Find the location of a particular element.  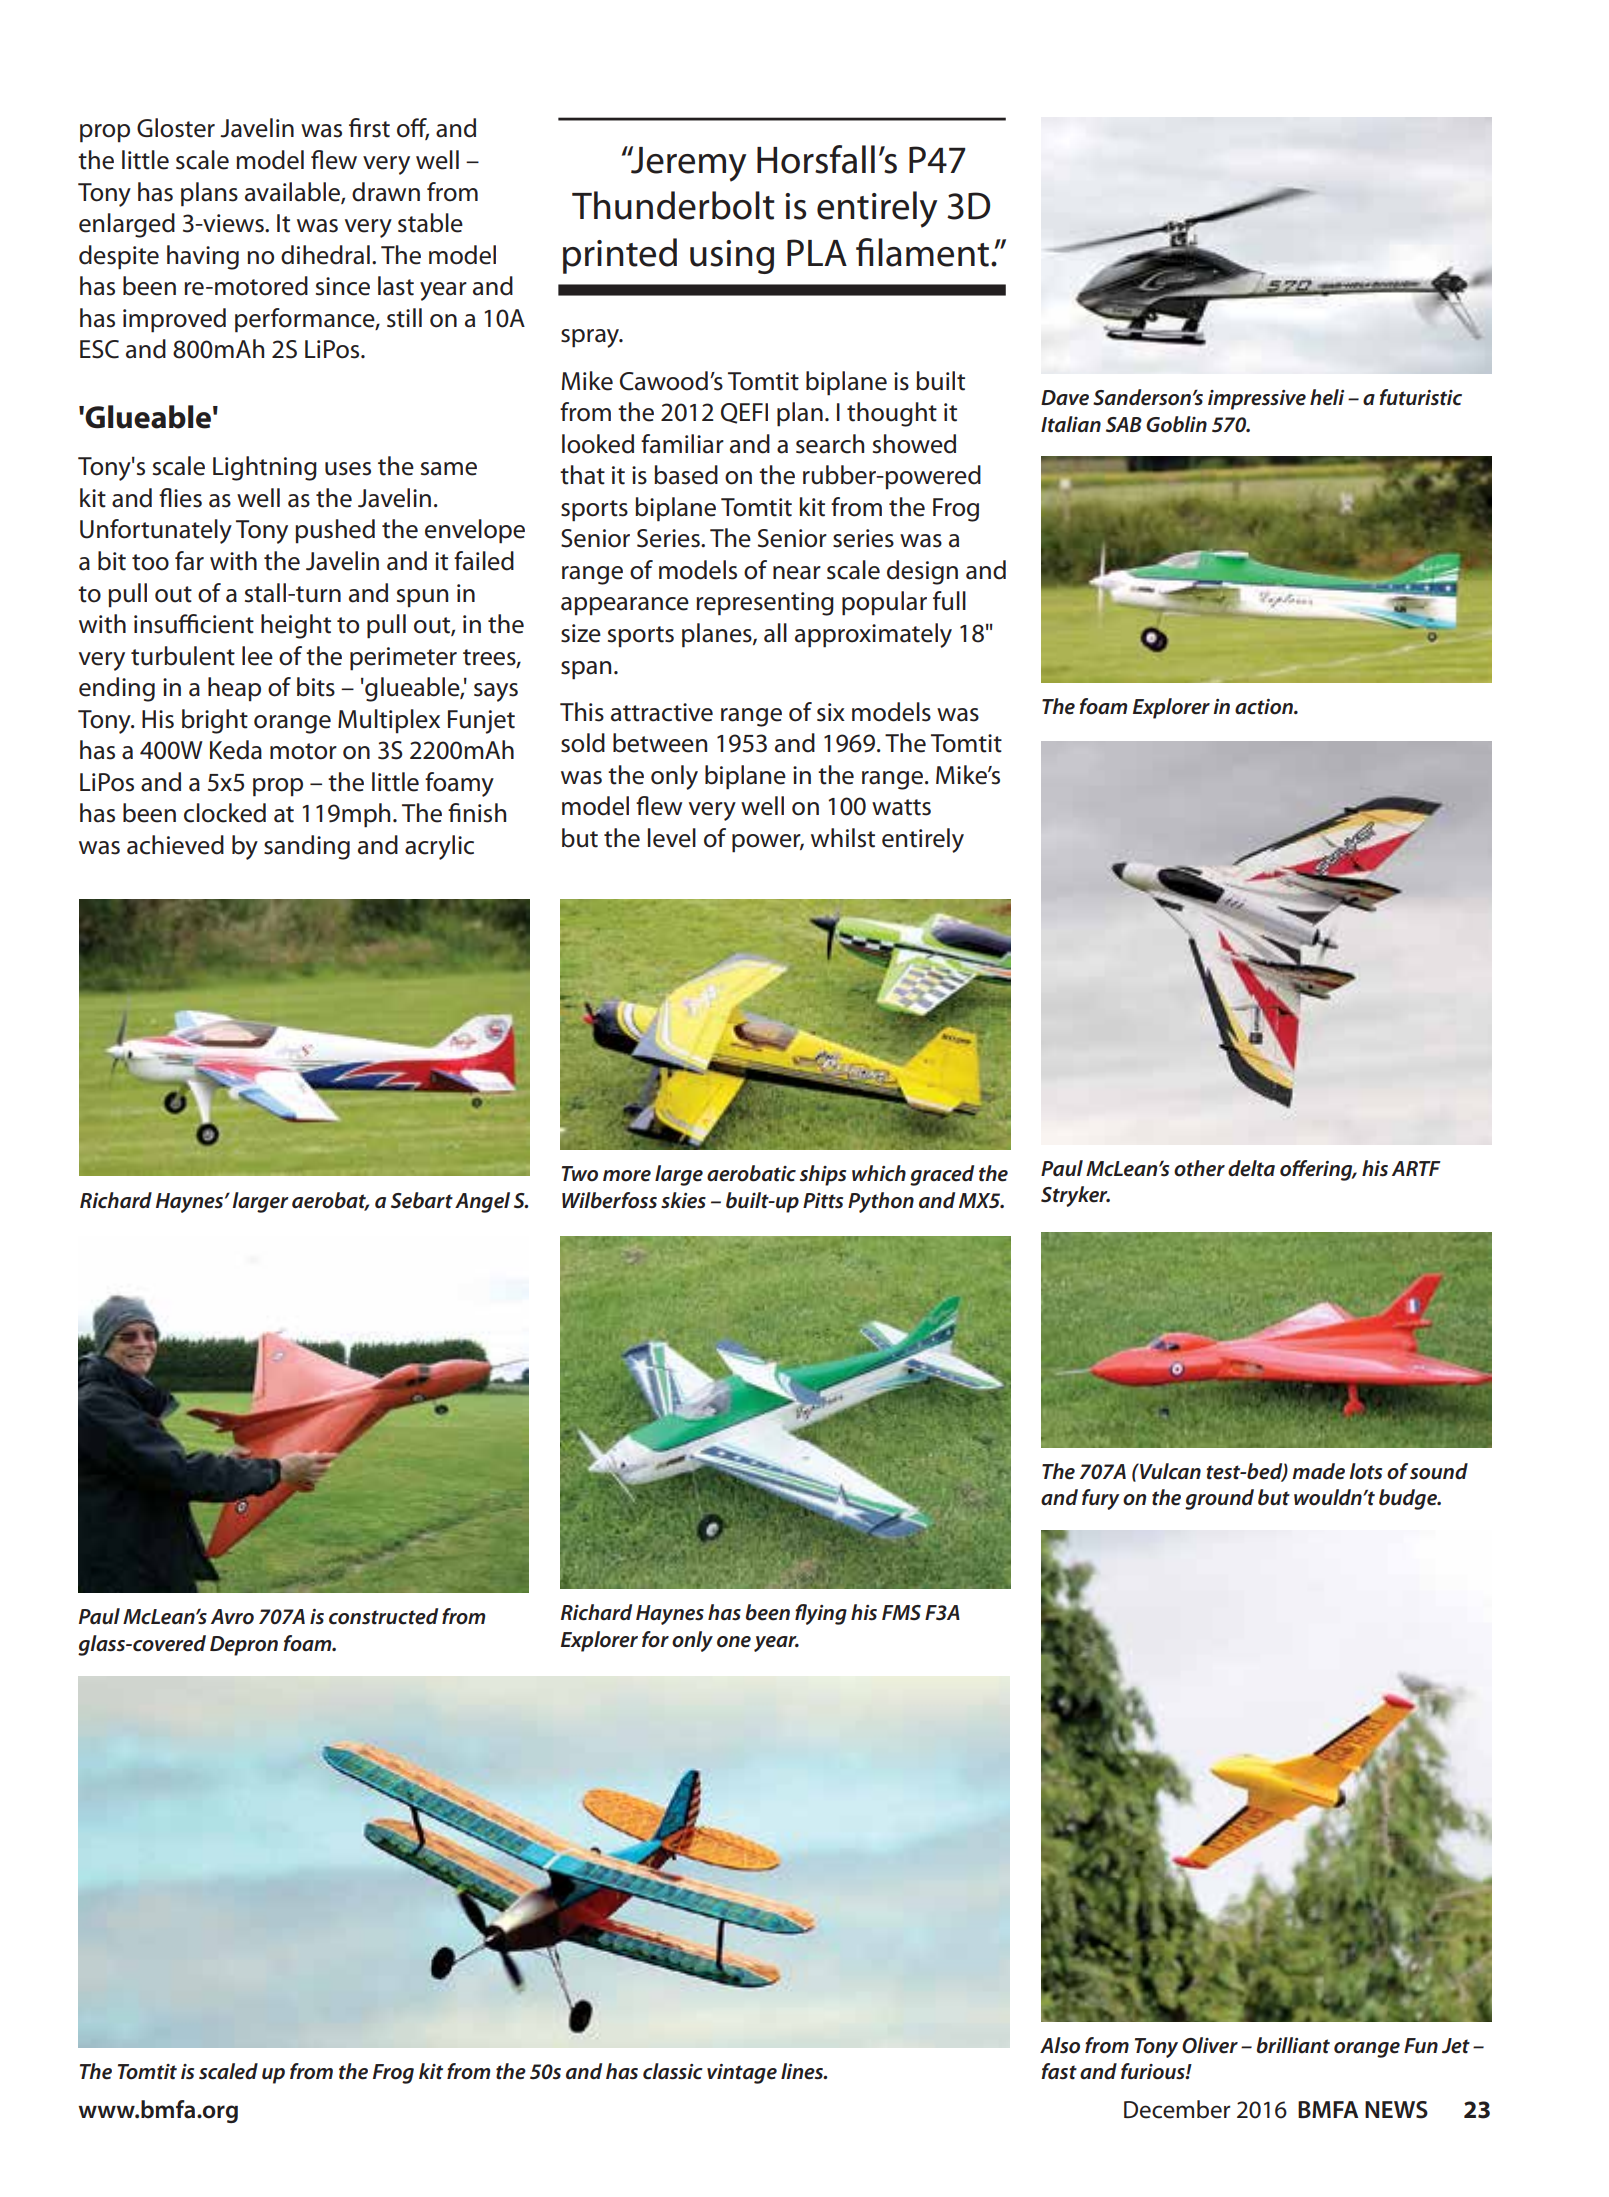

Avro is located at coordinates (232, 1617).
